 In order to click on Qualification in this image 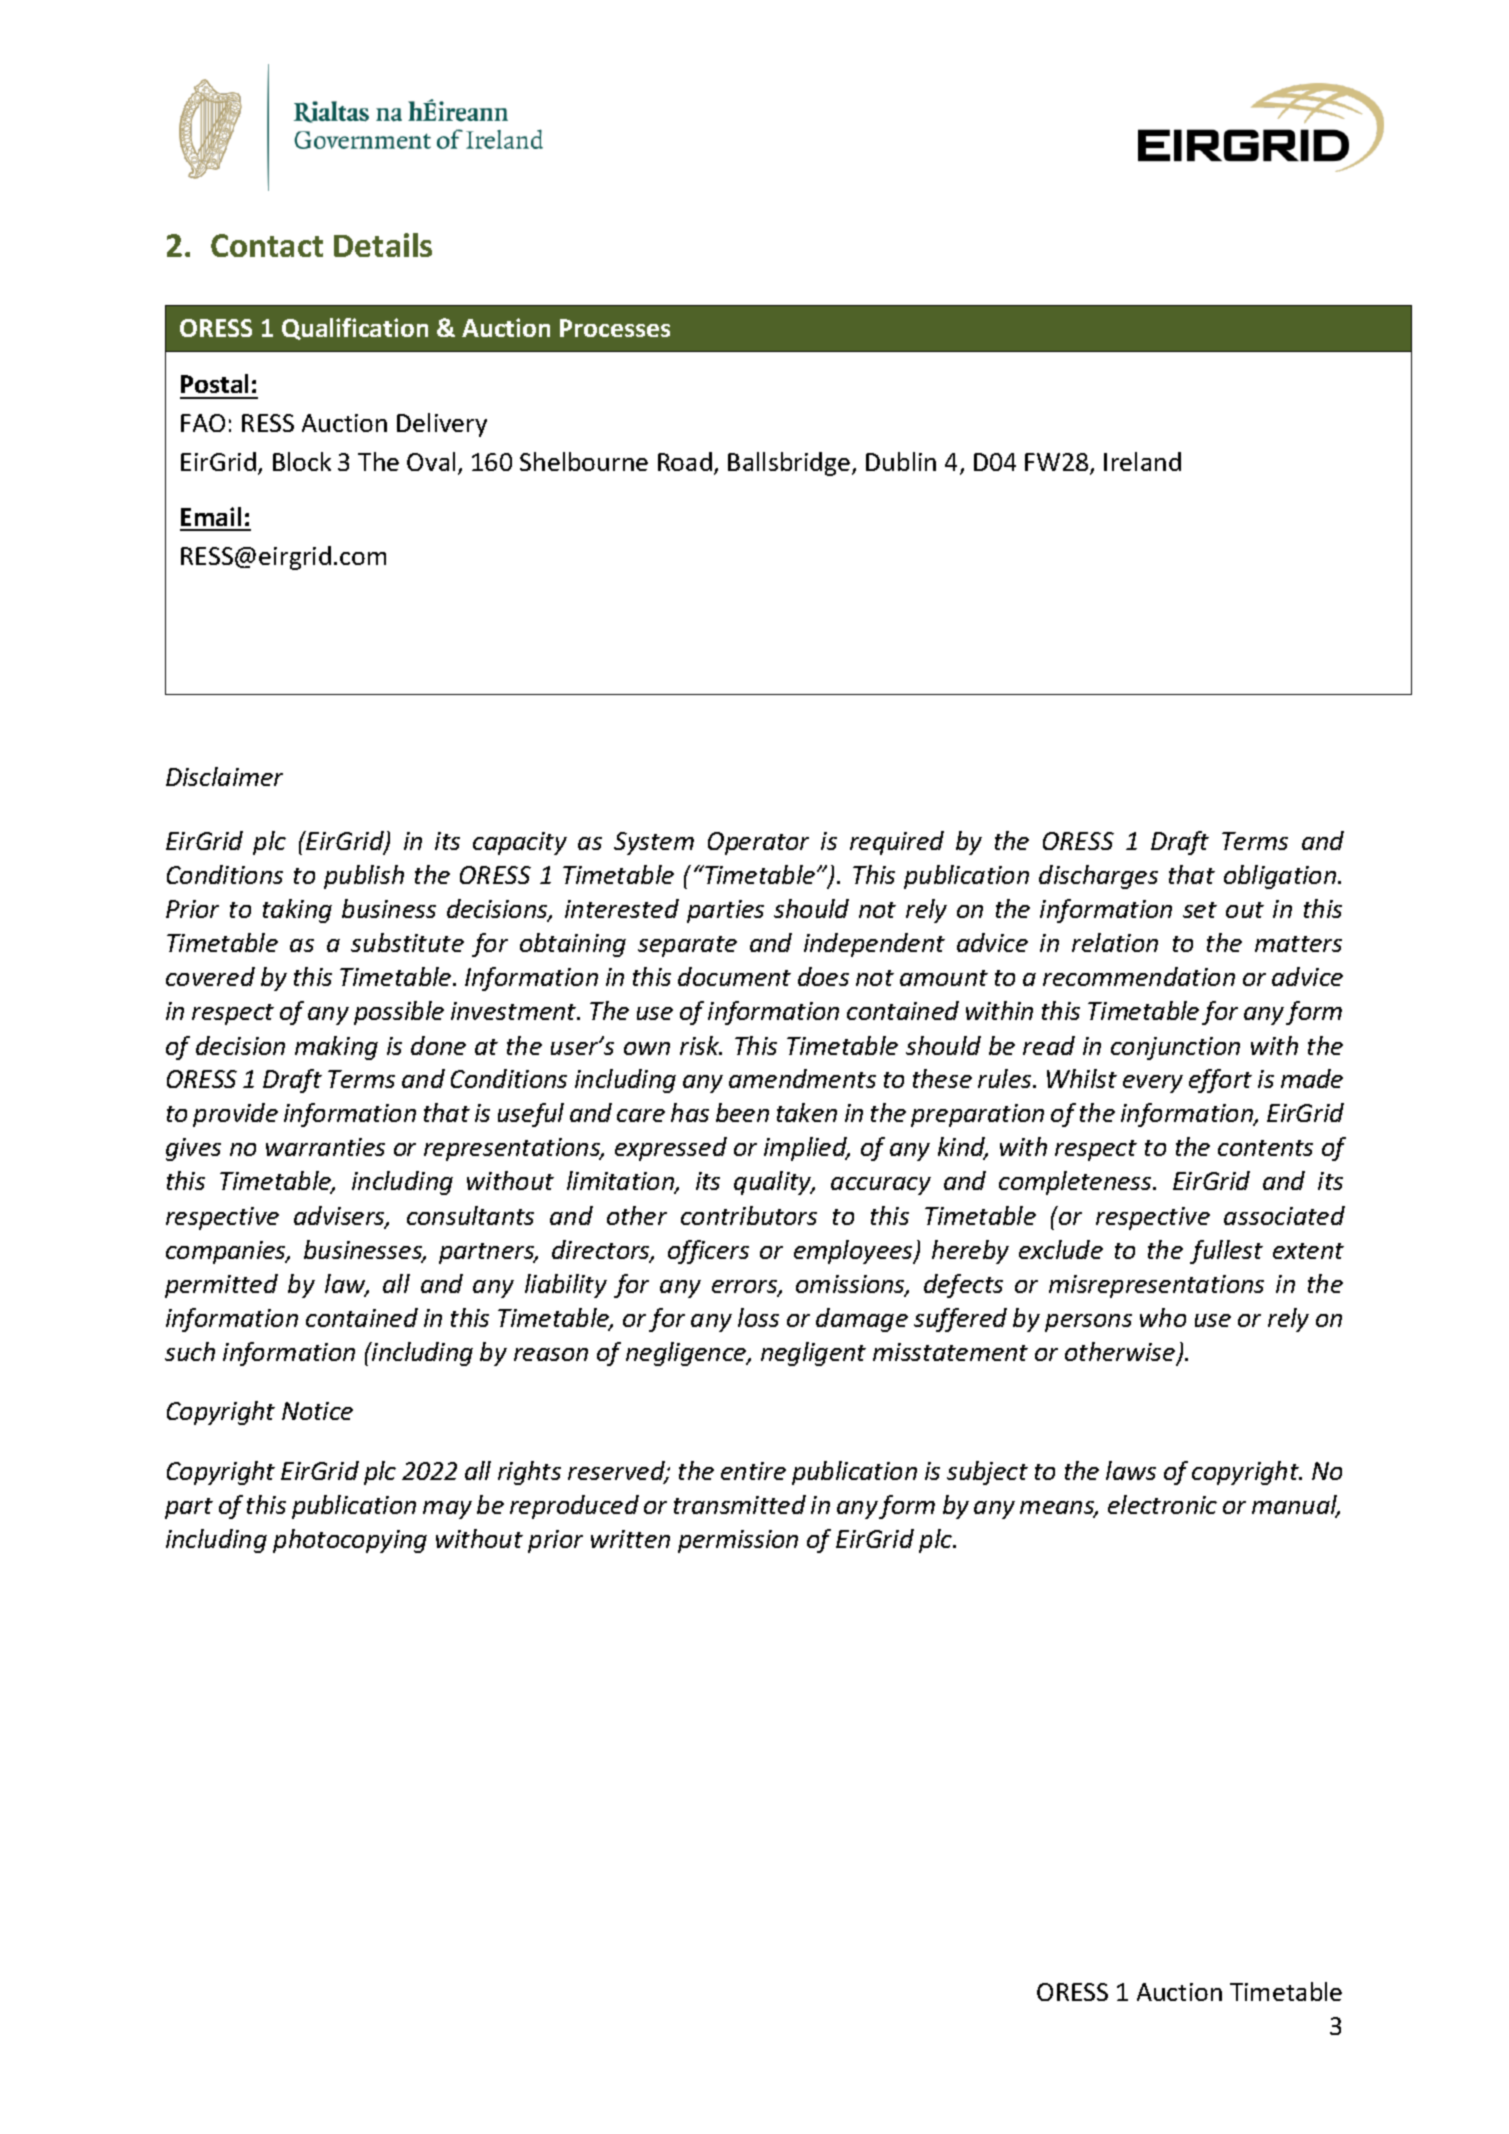, I will do `click(355, 329)`.
